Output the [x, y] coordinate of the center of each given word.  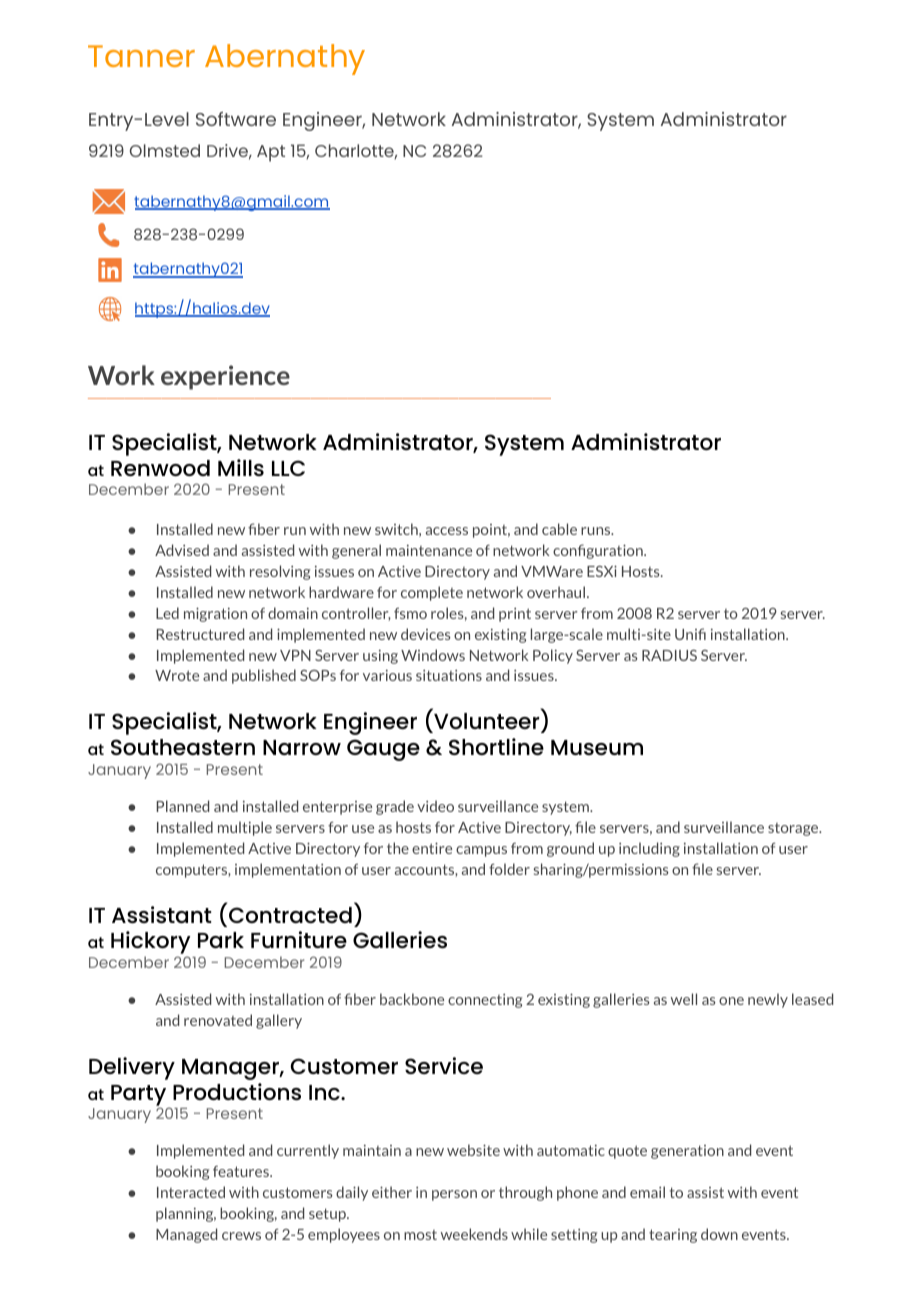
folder [509, 869]
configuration [599, 551]
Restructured [200, 634]
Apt [271, 153]
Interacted [191, 1192]
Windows [433, 655]
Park [221, 940]
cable [559, 529]
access [447, 531]
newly [768, 1000]
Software [236, 119]
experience [225, 377]
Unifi [690, 634]
